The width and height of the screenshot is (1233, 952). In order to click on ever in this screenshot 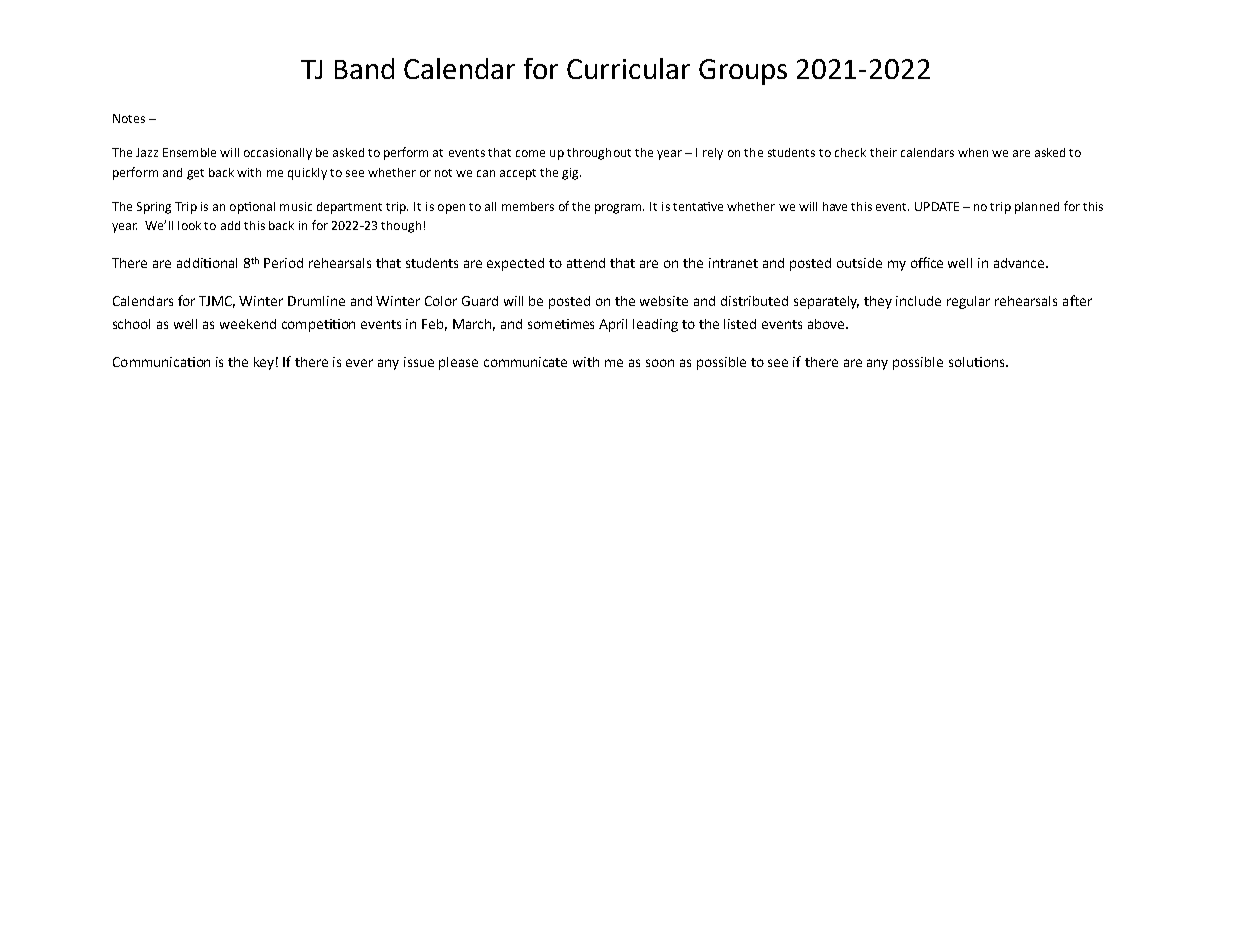, I will do `click(359, 363)`.
